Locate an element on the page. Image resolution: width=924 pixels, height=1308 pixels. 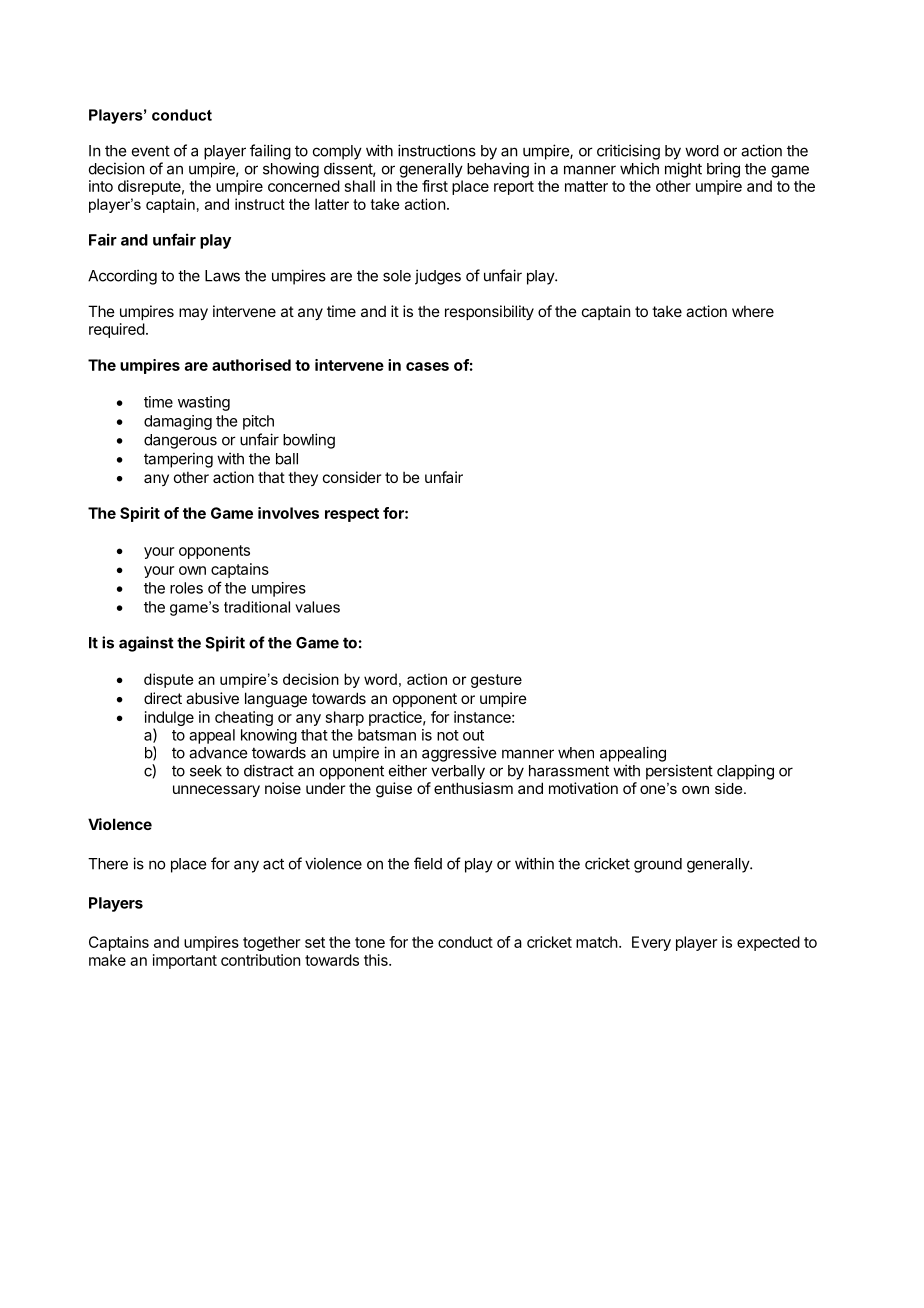
Every is located at coordinates (651, 943).
